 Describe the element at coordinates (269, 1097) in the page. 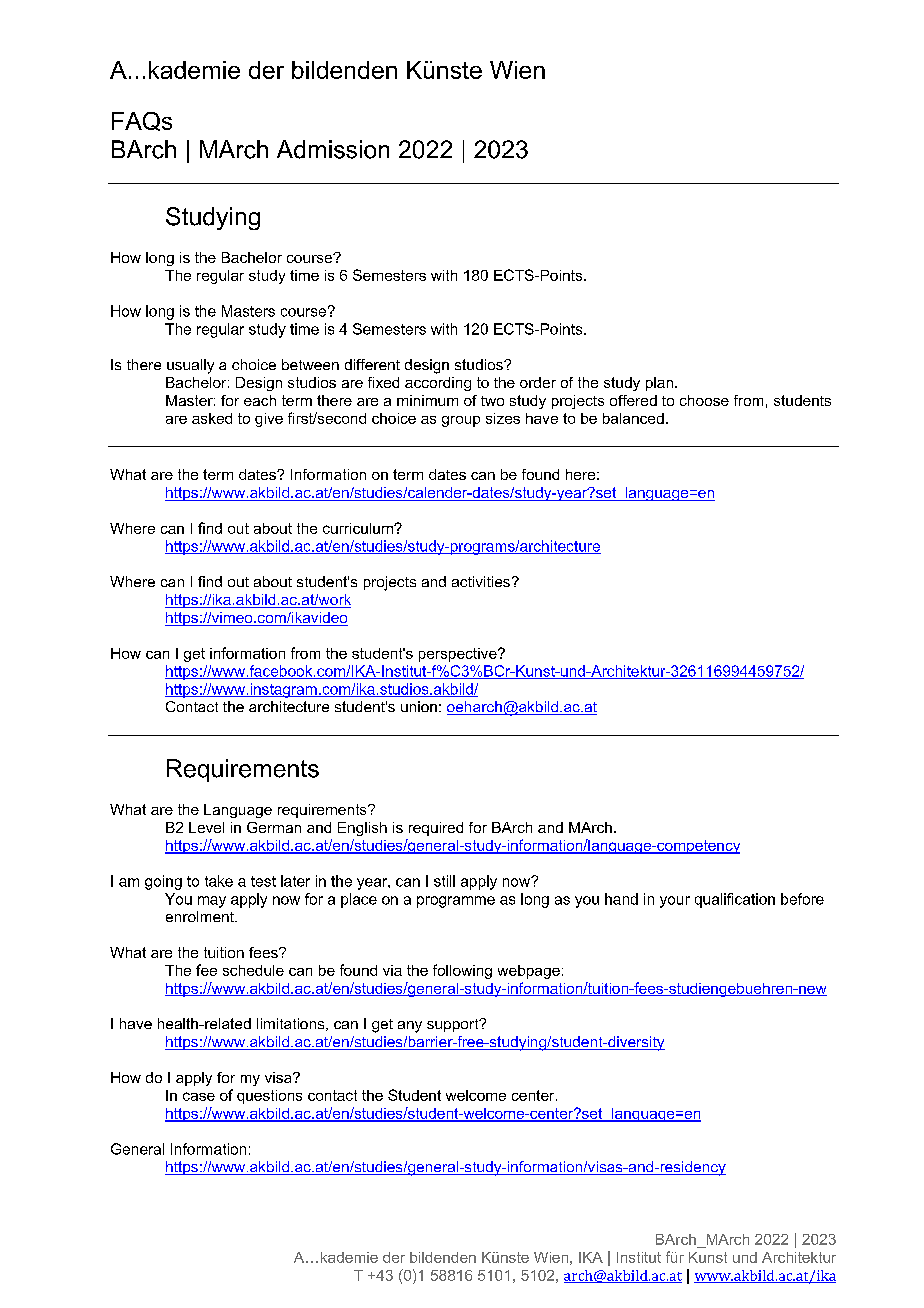

I see `questions` at that location.
